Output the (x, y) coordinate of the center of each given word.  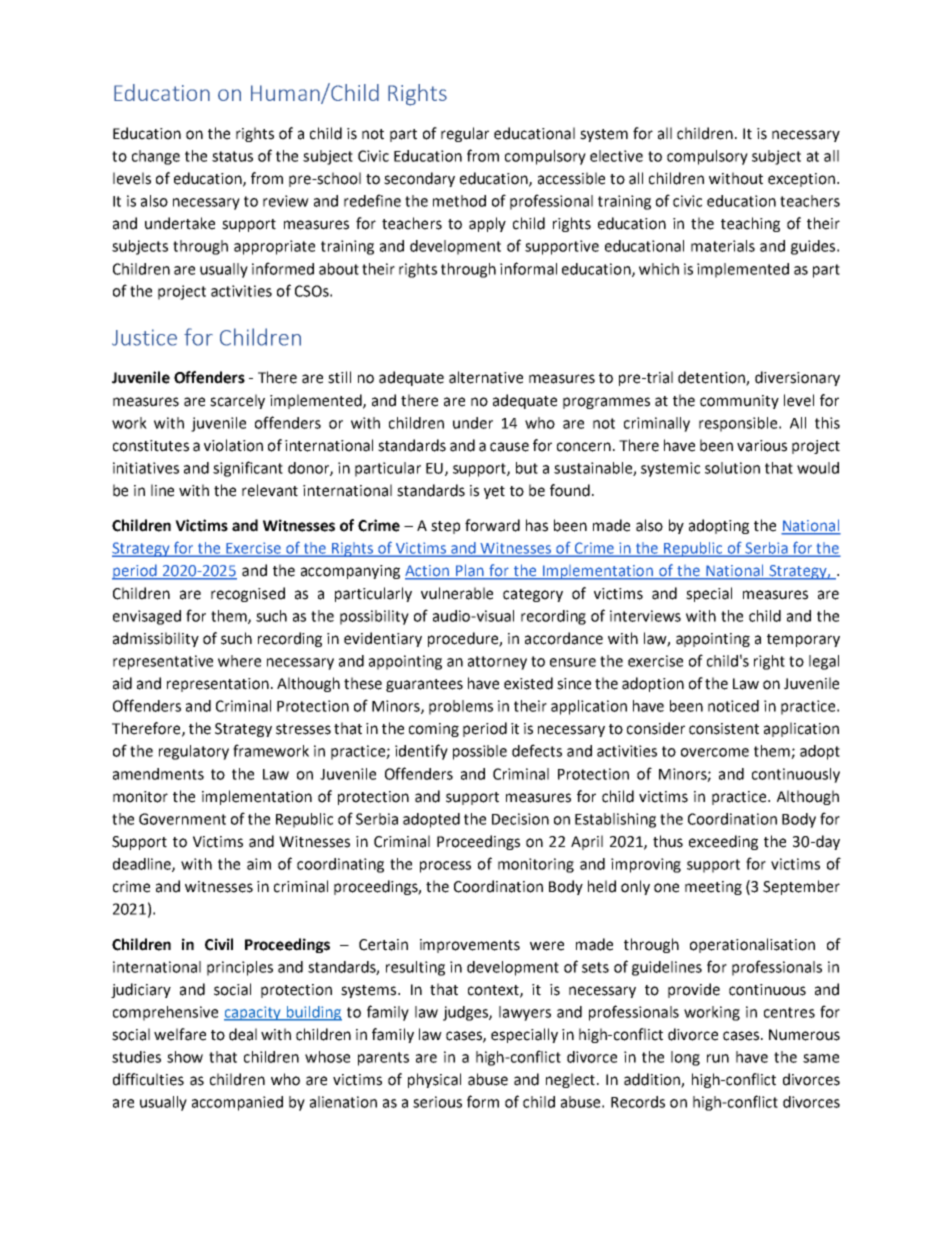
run (718, 1058)
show (185, 1057)
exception (801, 180)
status (232, 156)
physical (434, 1080)
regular (465, 134)
